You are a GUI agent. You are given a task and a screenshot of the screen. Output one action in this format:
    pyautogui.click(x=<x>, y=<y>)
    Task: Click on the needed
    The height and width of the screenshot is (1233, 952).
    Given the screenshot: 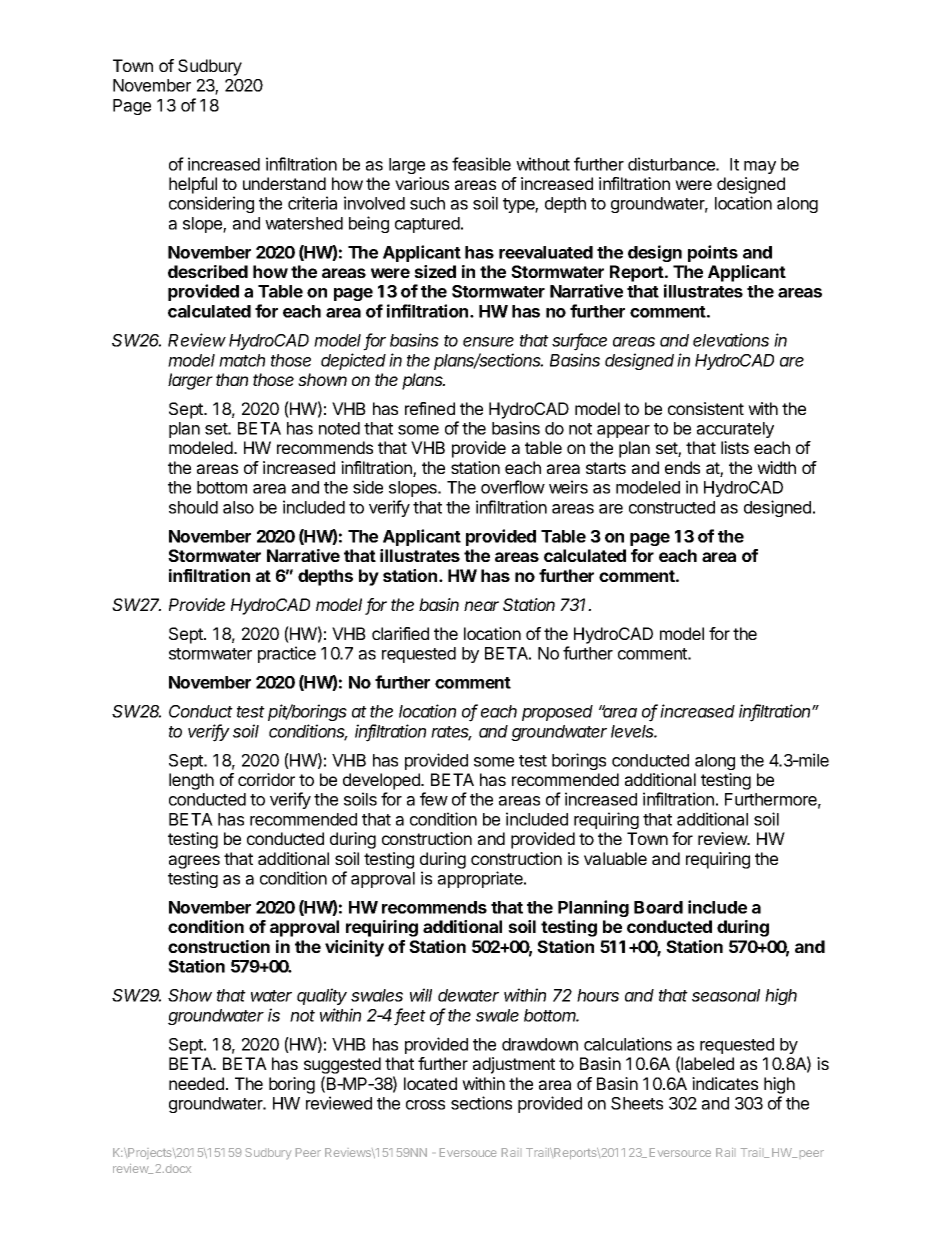 What is the action you would take?
    pyautogui.click(x=196, y=1083)
